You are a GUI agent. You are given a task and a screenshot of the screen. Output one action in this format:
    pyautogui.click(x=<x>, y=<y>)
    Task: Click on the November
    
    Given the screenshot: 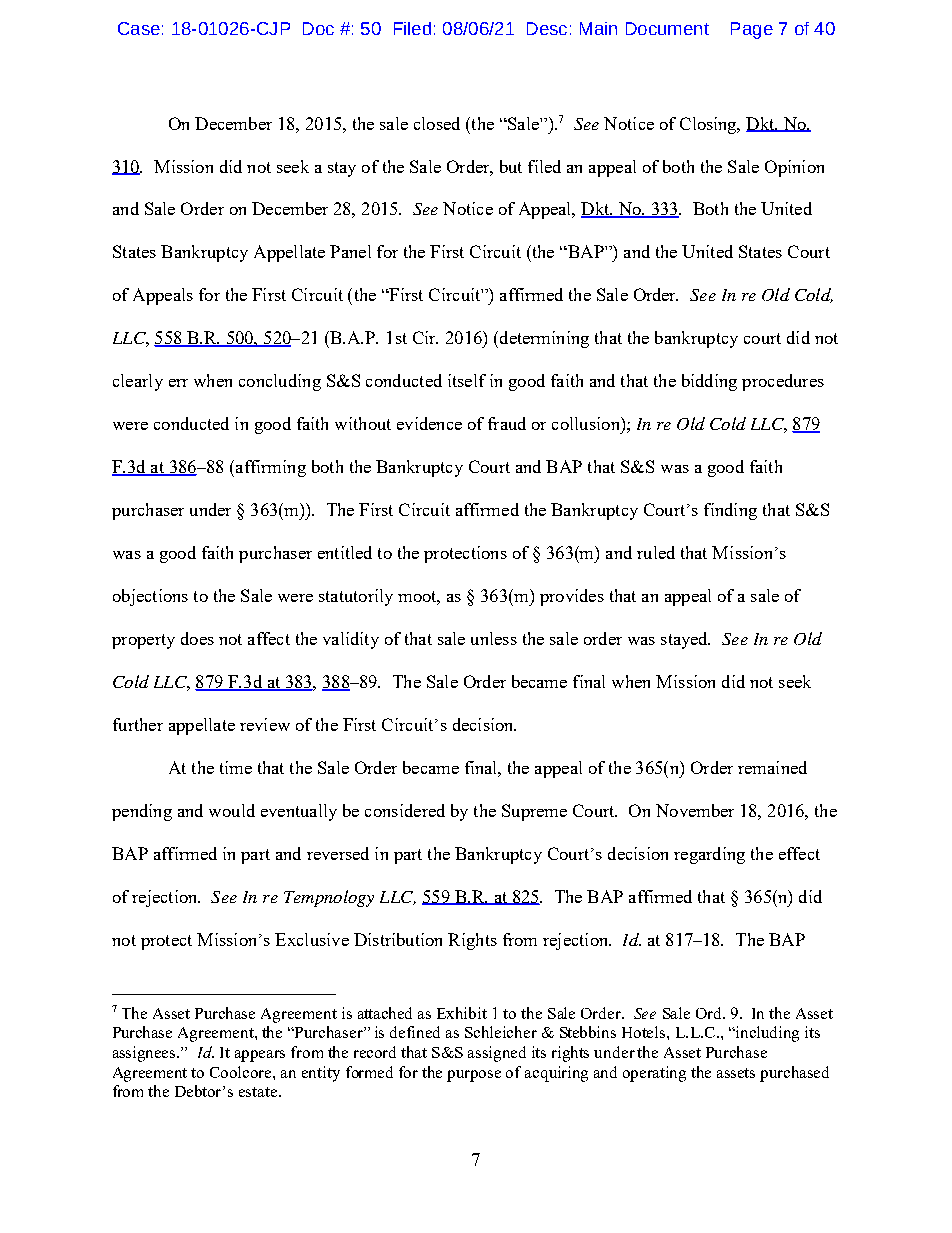 What is the action you would take?
    pyautogui.click(x=695, y=810)
